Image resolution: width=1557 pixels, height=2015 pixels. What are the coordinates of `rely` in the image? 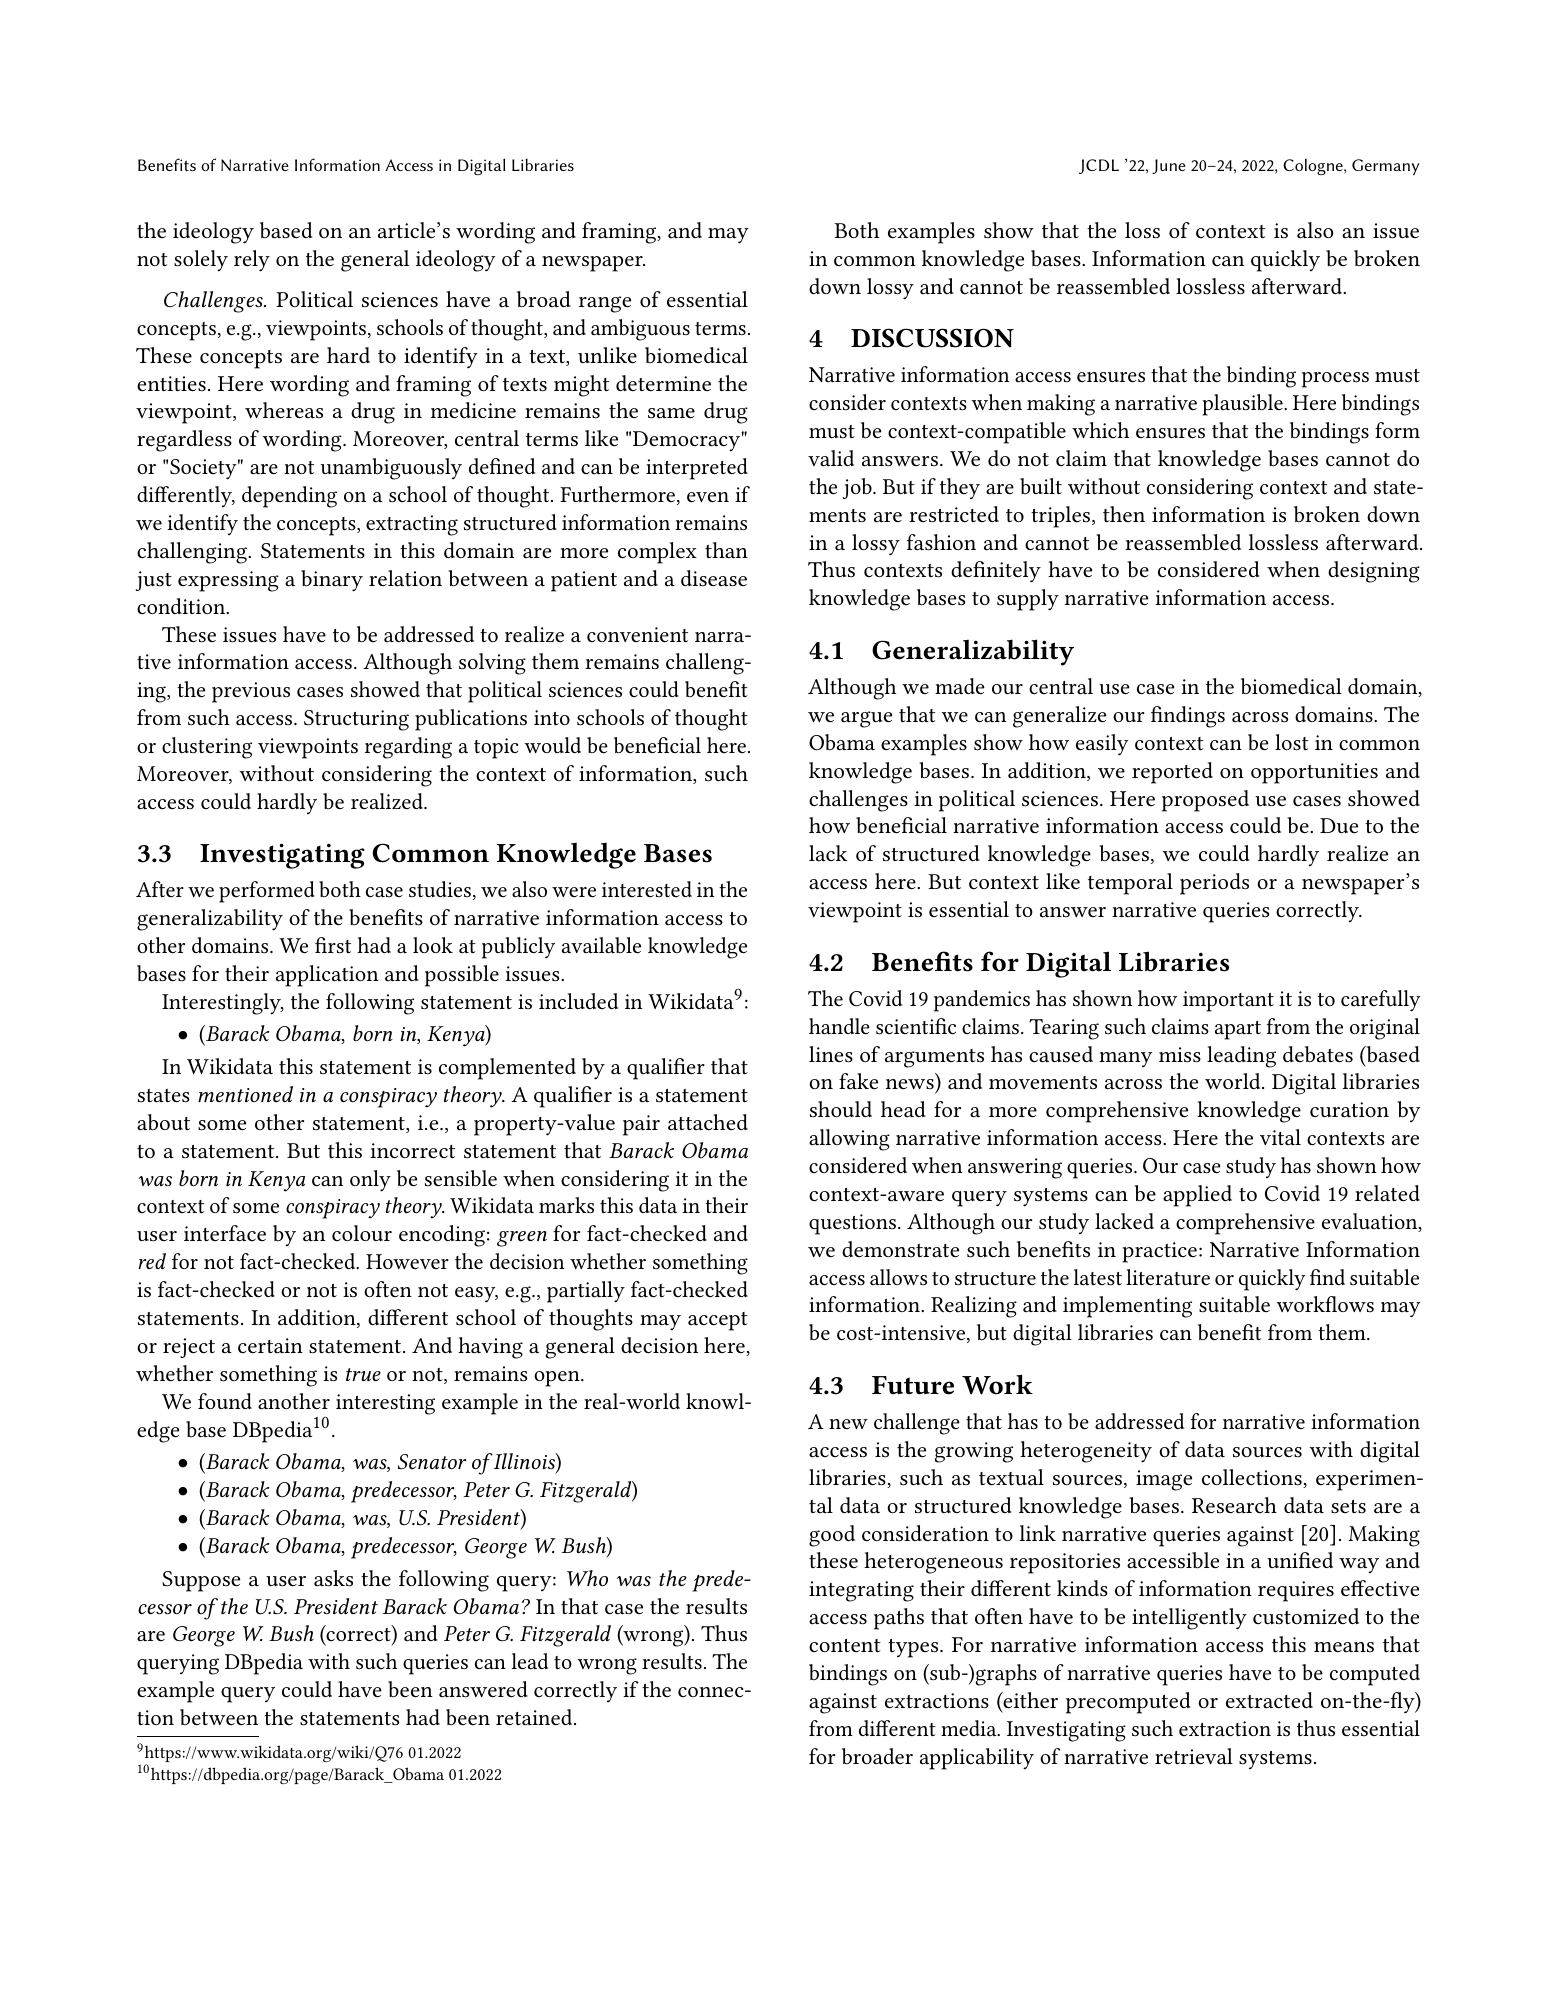 It's located at (252, 261).
